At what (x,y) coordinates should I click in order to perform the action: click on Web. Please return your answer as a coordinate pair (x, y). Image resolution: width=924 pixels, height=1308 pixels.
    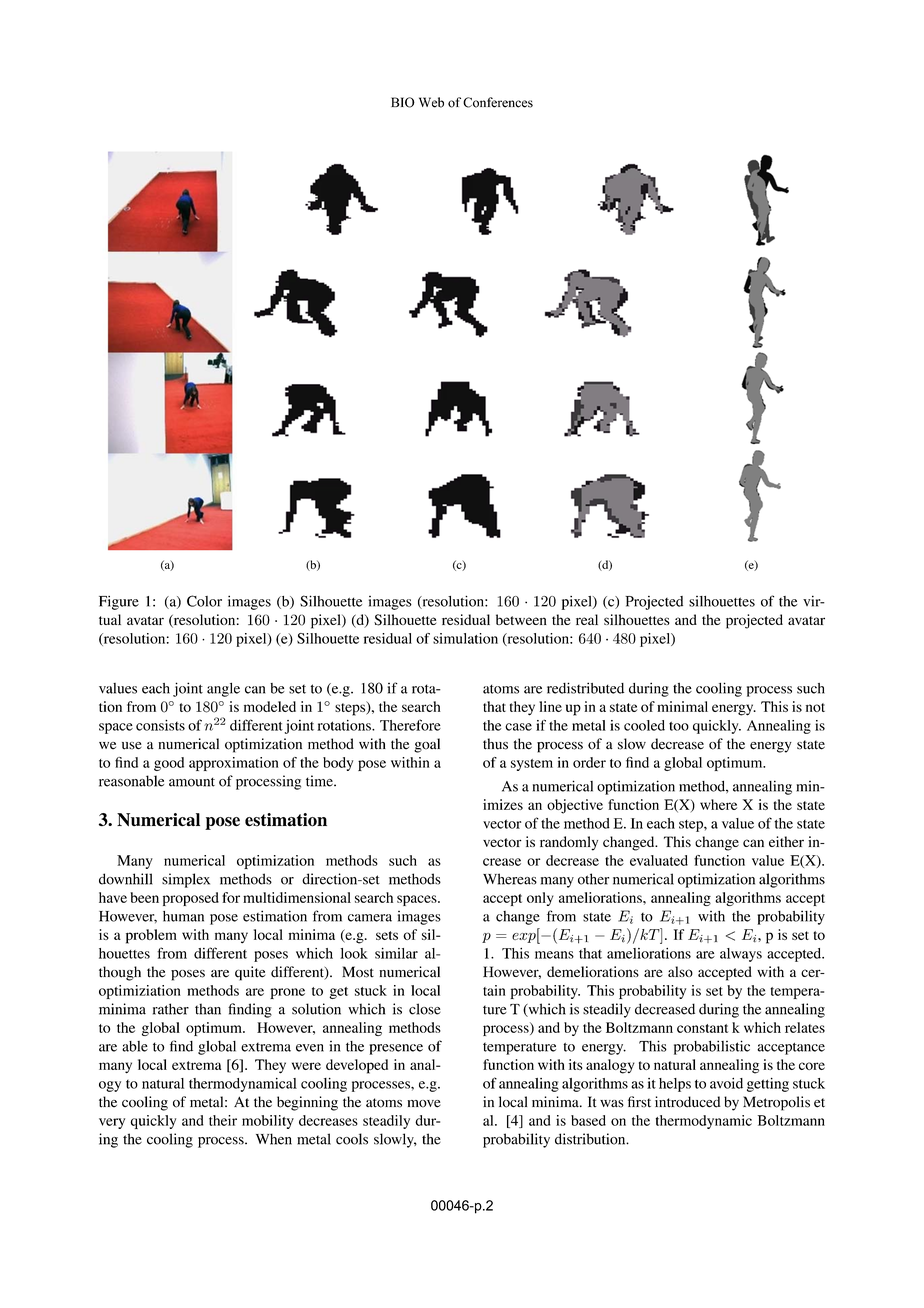
    Looking at the image, I should click on (431, 102).
